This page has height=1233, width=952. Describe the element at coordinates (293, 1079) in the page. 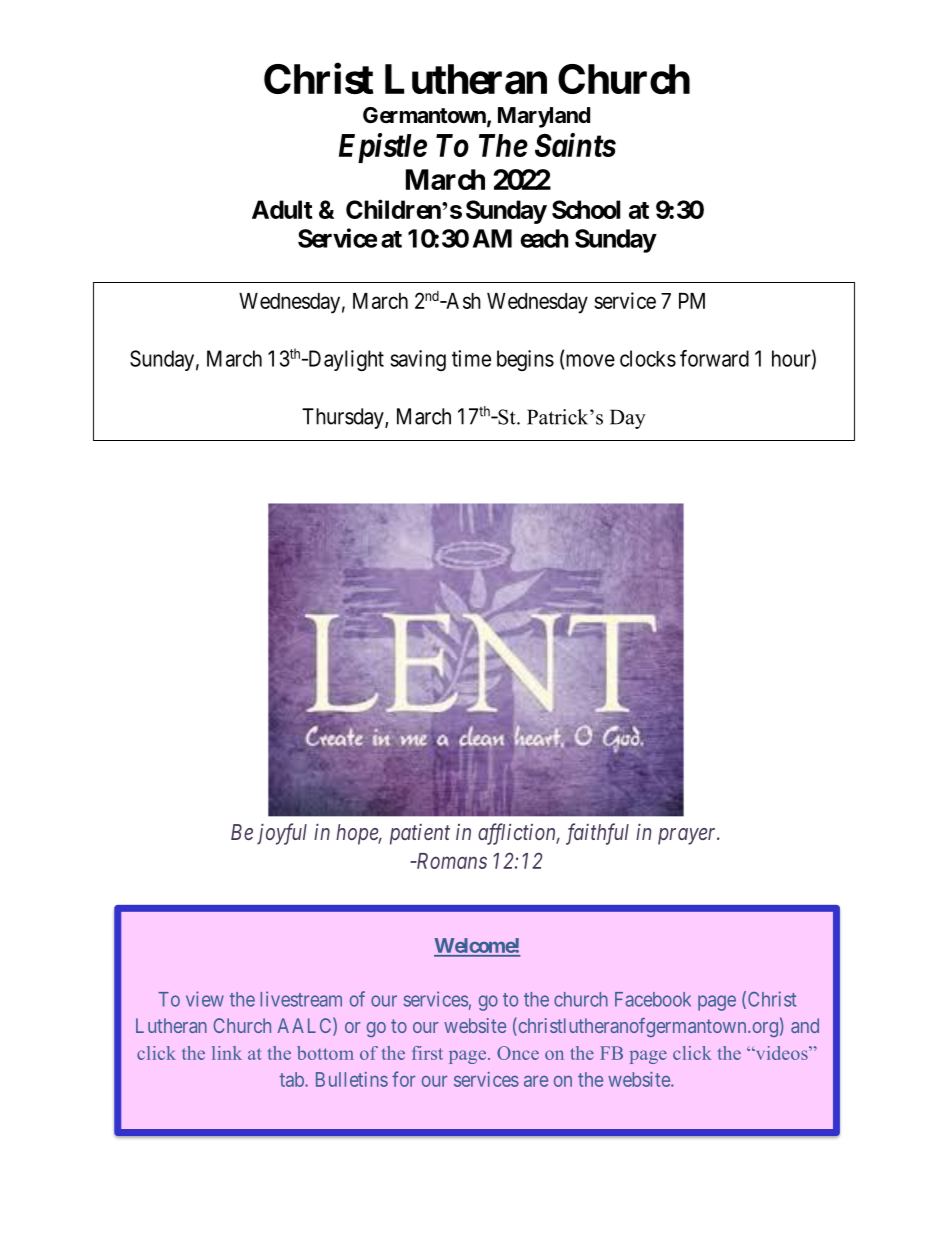

I see `tab` at that location.
